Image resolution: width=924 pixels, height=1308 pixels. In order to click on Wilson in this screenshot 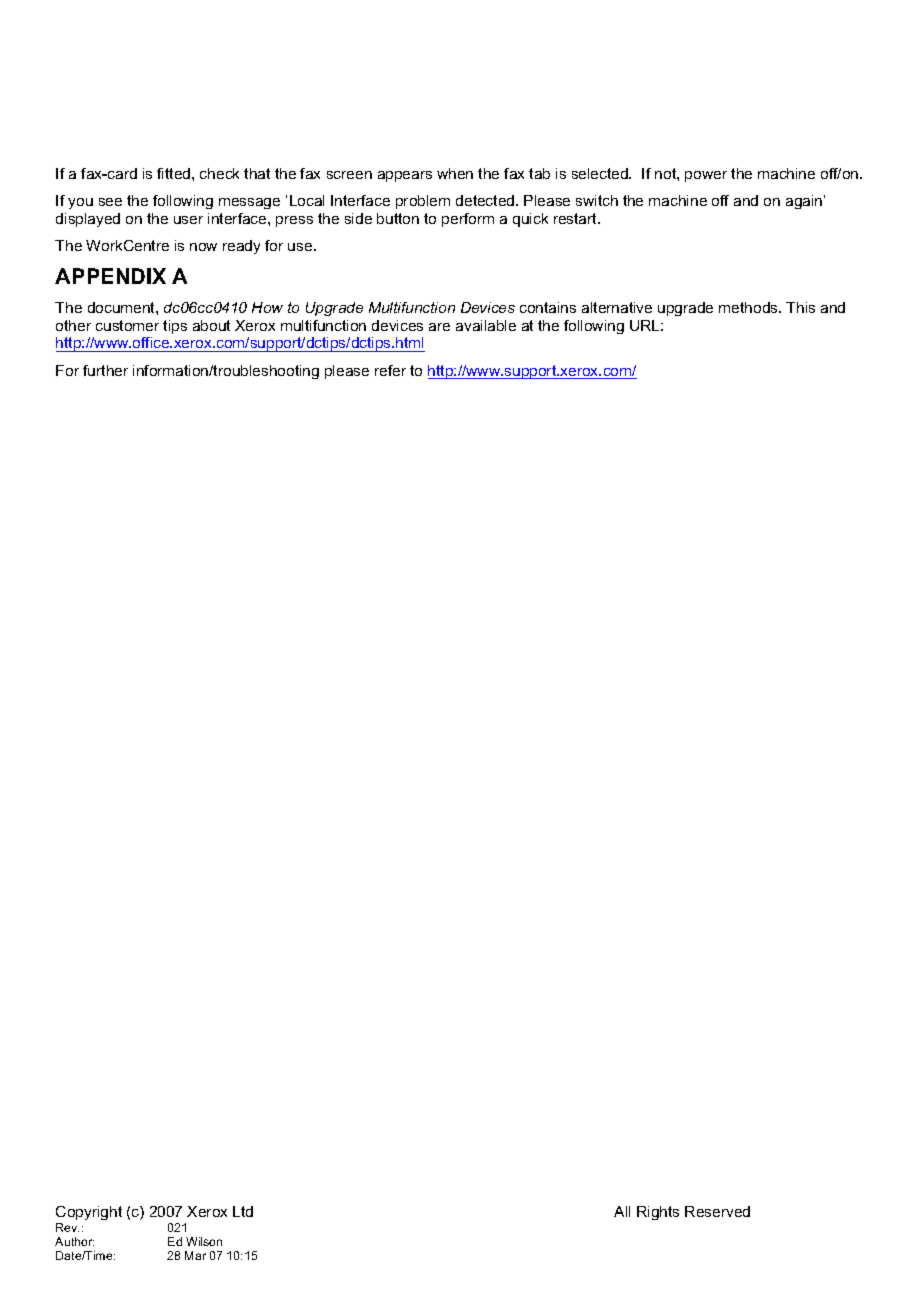, I will do `click(204, 1241)`.
